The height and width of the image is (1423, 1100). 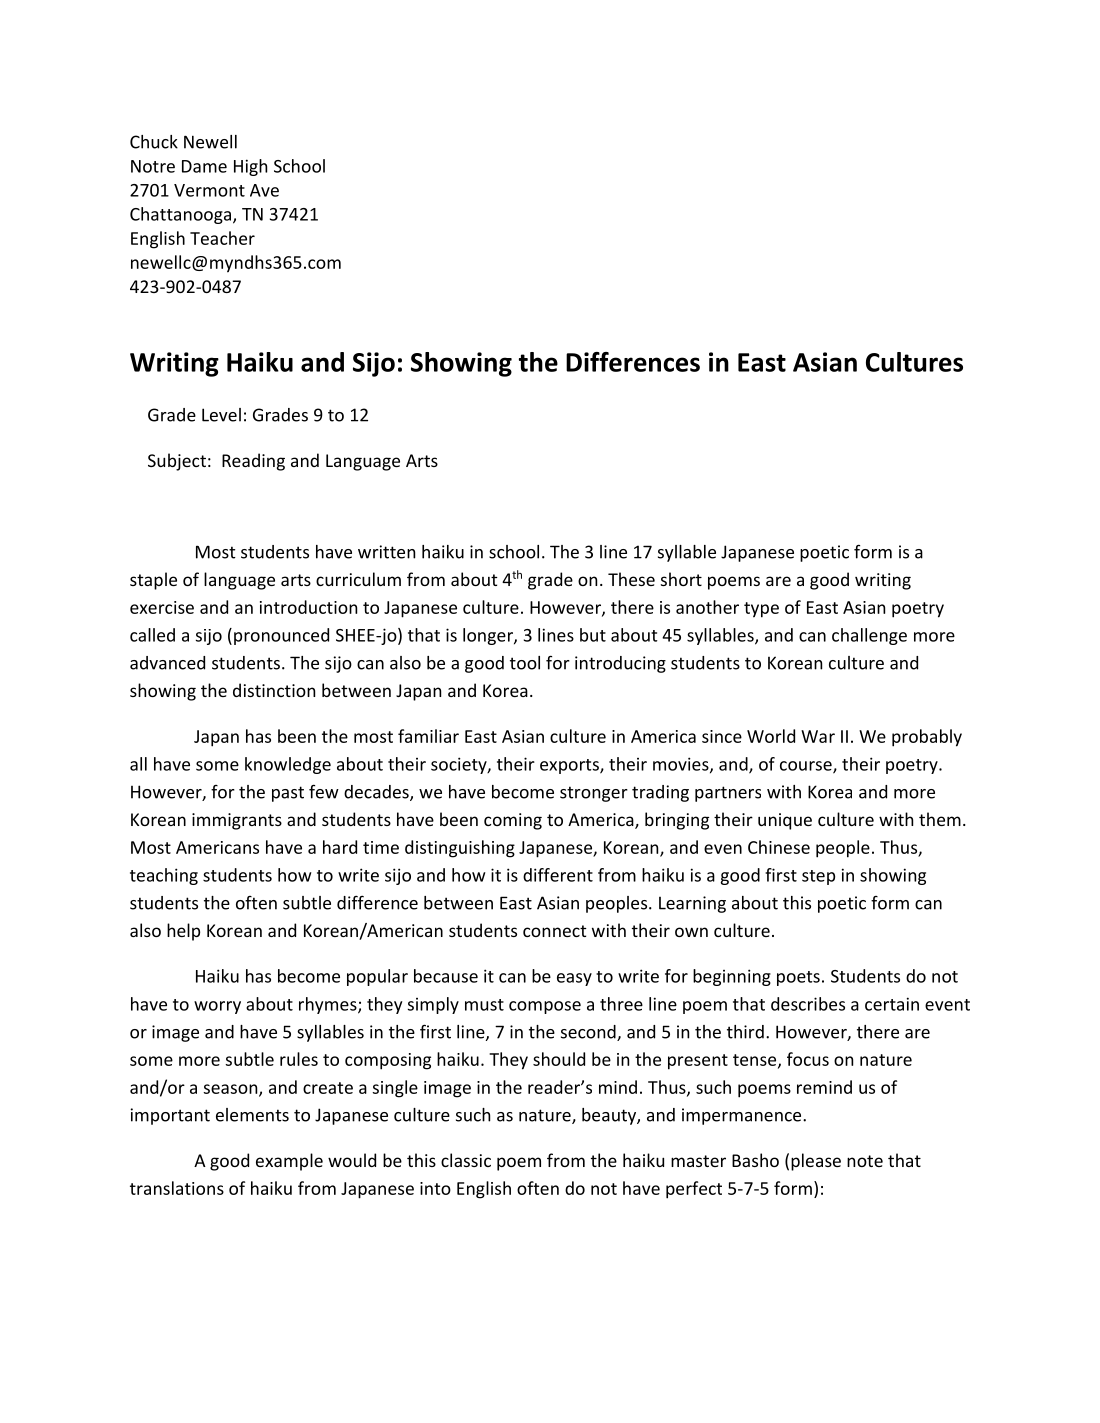 I want to click on easy, so click(x=574, y=979).
